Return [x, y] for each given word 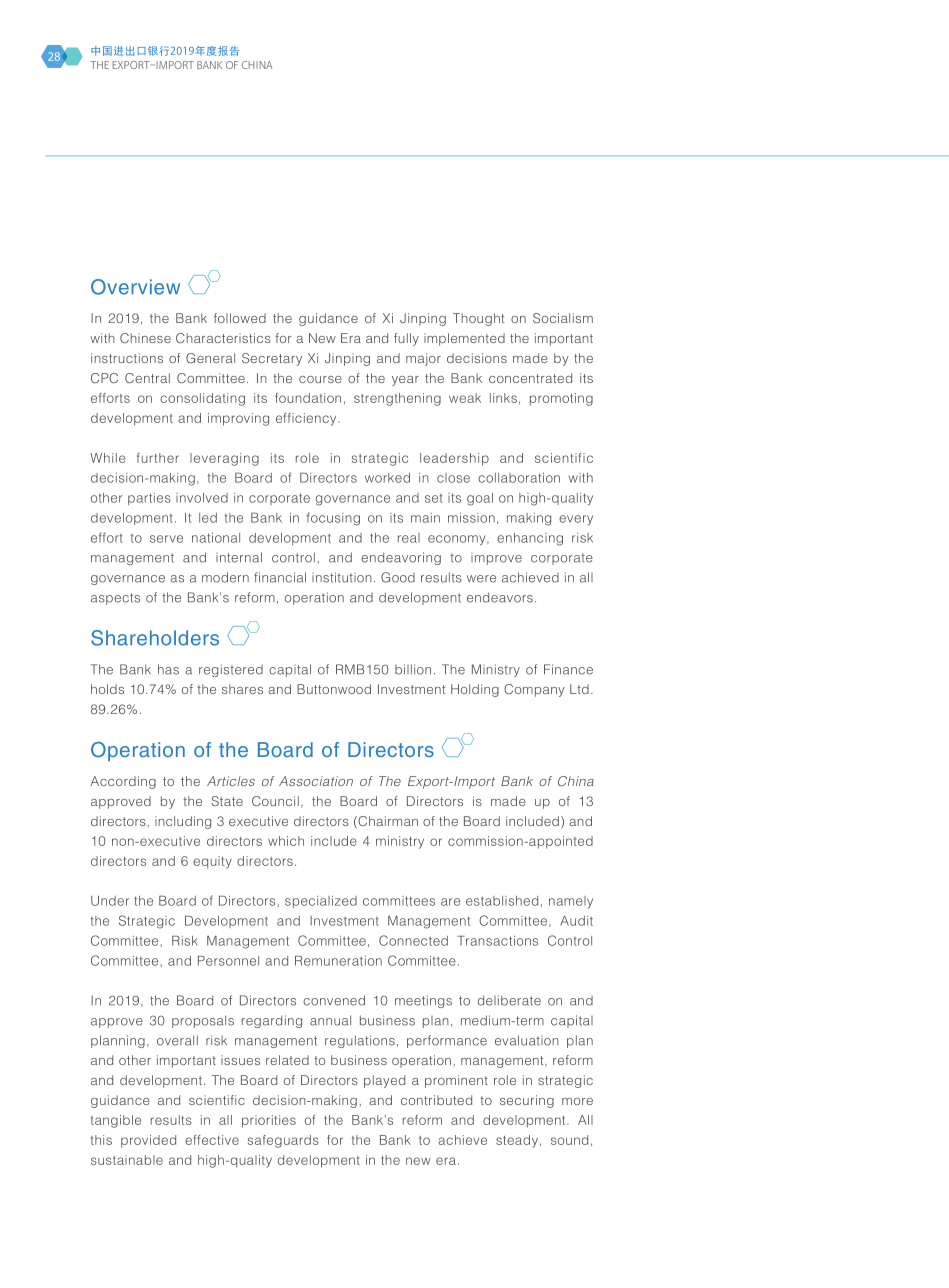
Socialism [563, 318]
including [183, 822]
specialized [321, 902]
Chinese [145, 338]
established [502, 901]
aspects [115, 599]
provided [148, 1141]
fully [406, 339]
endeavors [500, 597]
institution [342, 577]
